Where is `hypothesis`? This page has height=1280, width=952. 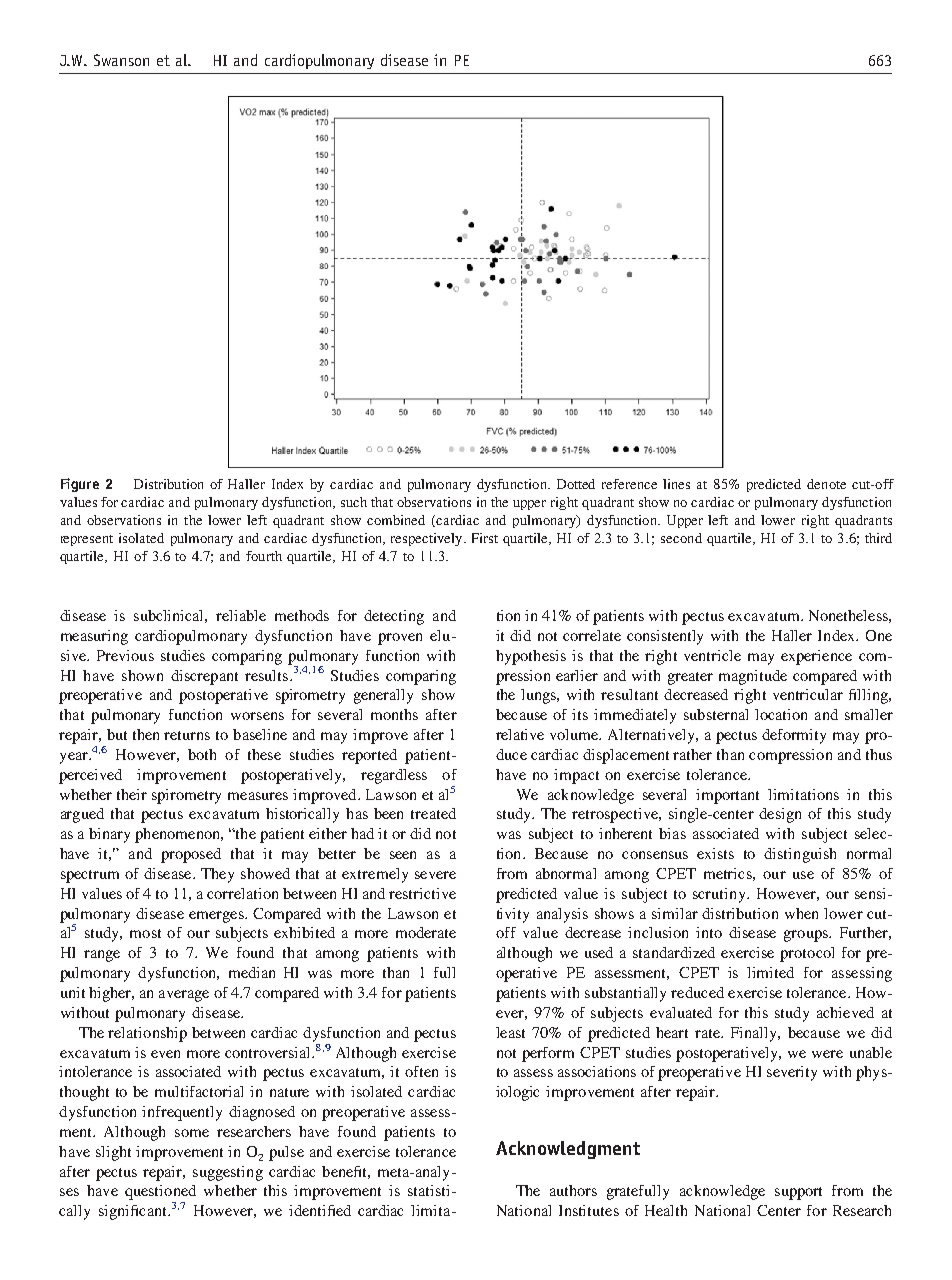 hypothesis is located at coordinates (531, 657).
